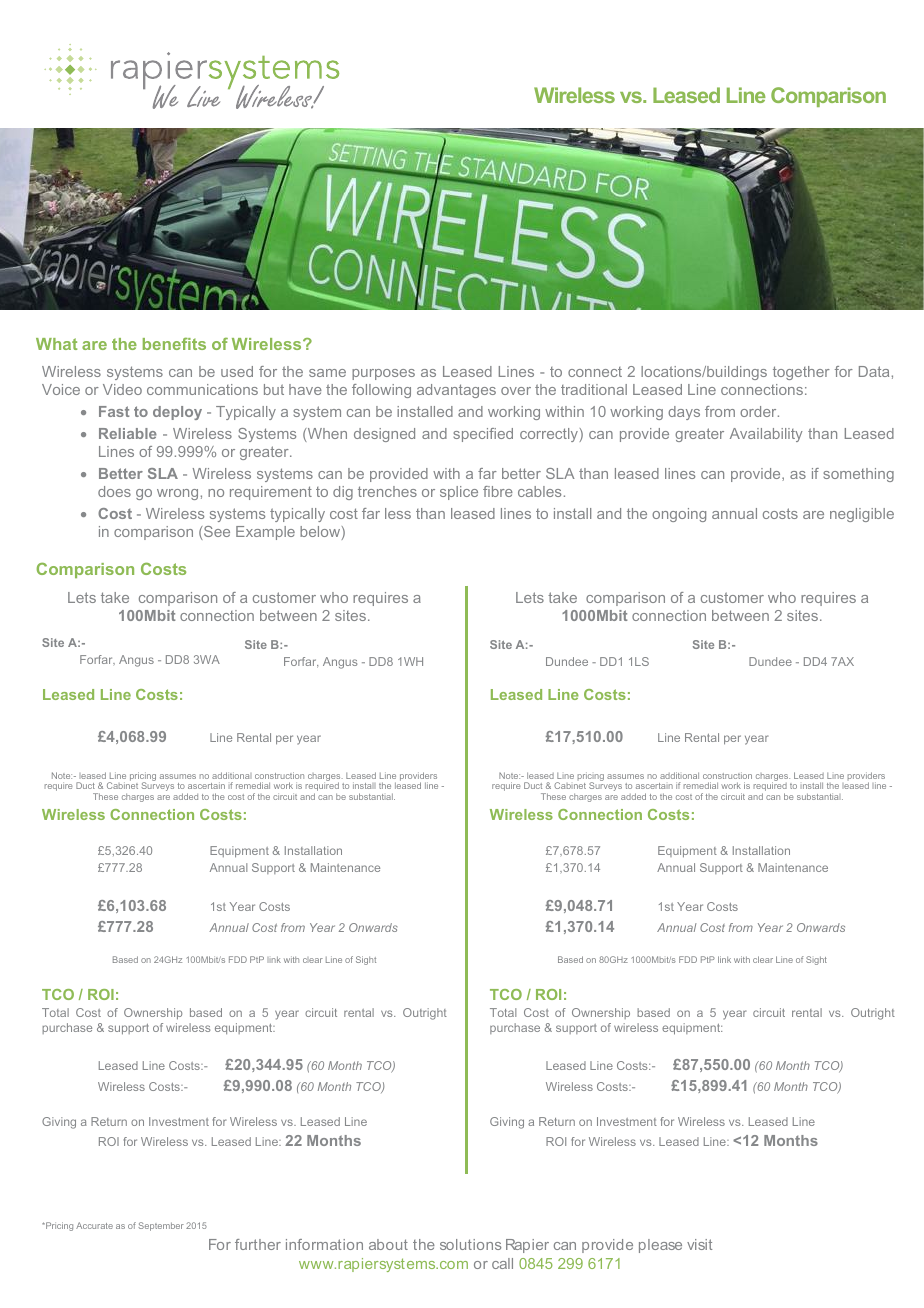 This screenshot has height=1308, width=924. I want to click on advantages, so click(456, 391).
